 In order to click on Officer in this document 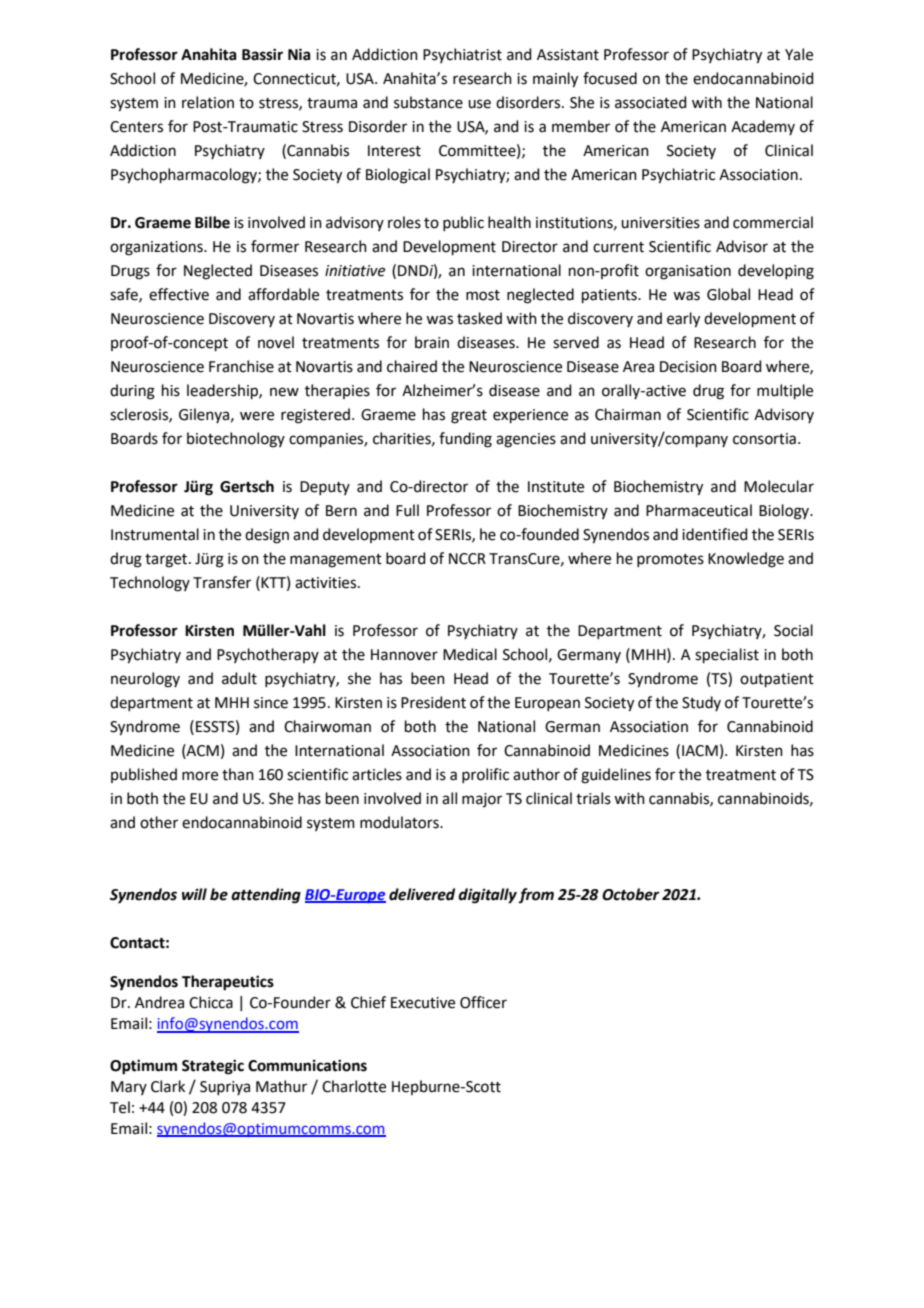, I will do `click(483, 1002)`.
